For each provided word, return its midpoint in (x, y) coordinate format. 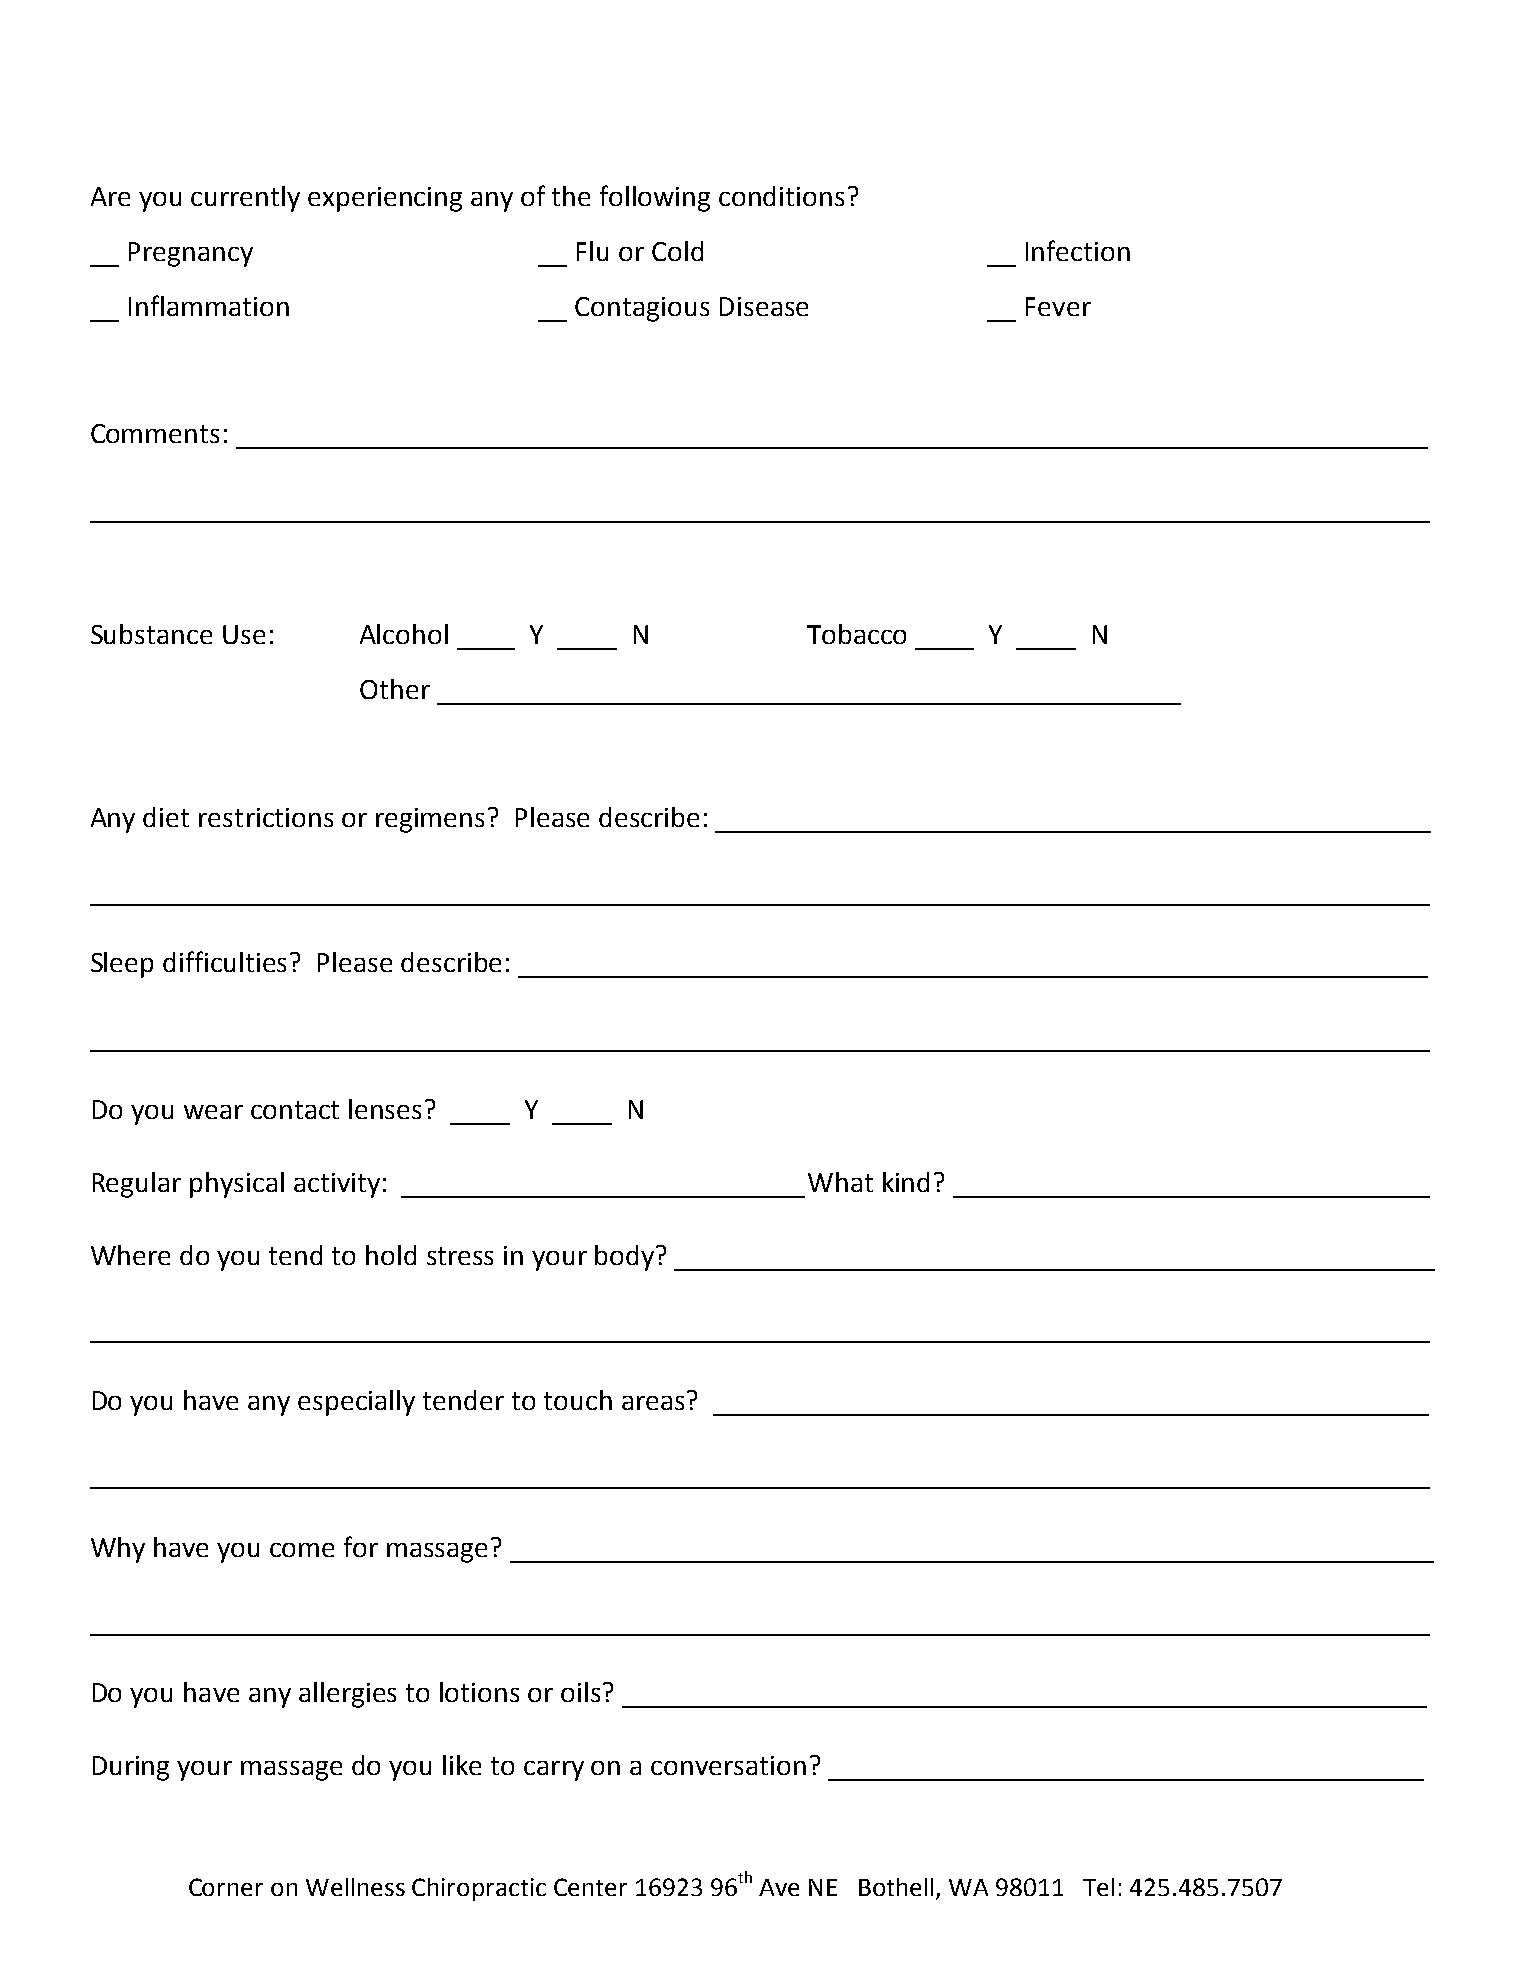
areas (653, 1403)
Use (244, 634)
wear (213, 1112)
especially (356, 1403)
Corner (226, 1887)
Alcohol (404, 634)
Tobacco (856, 634)
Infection (1078, 250)
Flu (592, 251)
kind (906, 1182)
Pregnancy (191, 254)
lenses (385, 1109)
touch (578, 1400)
